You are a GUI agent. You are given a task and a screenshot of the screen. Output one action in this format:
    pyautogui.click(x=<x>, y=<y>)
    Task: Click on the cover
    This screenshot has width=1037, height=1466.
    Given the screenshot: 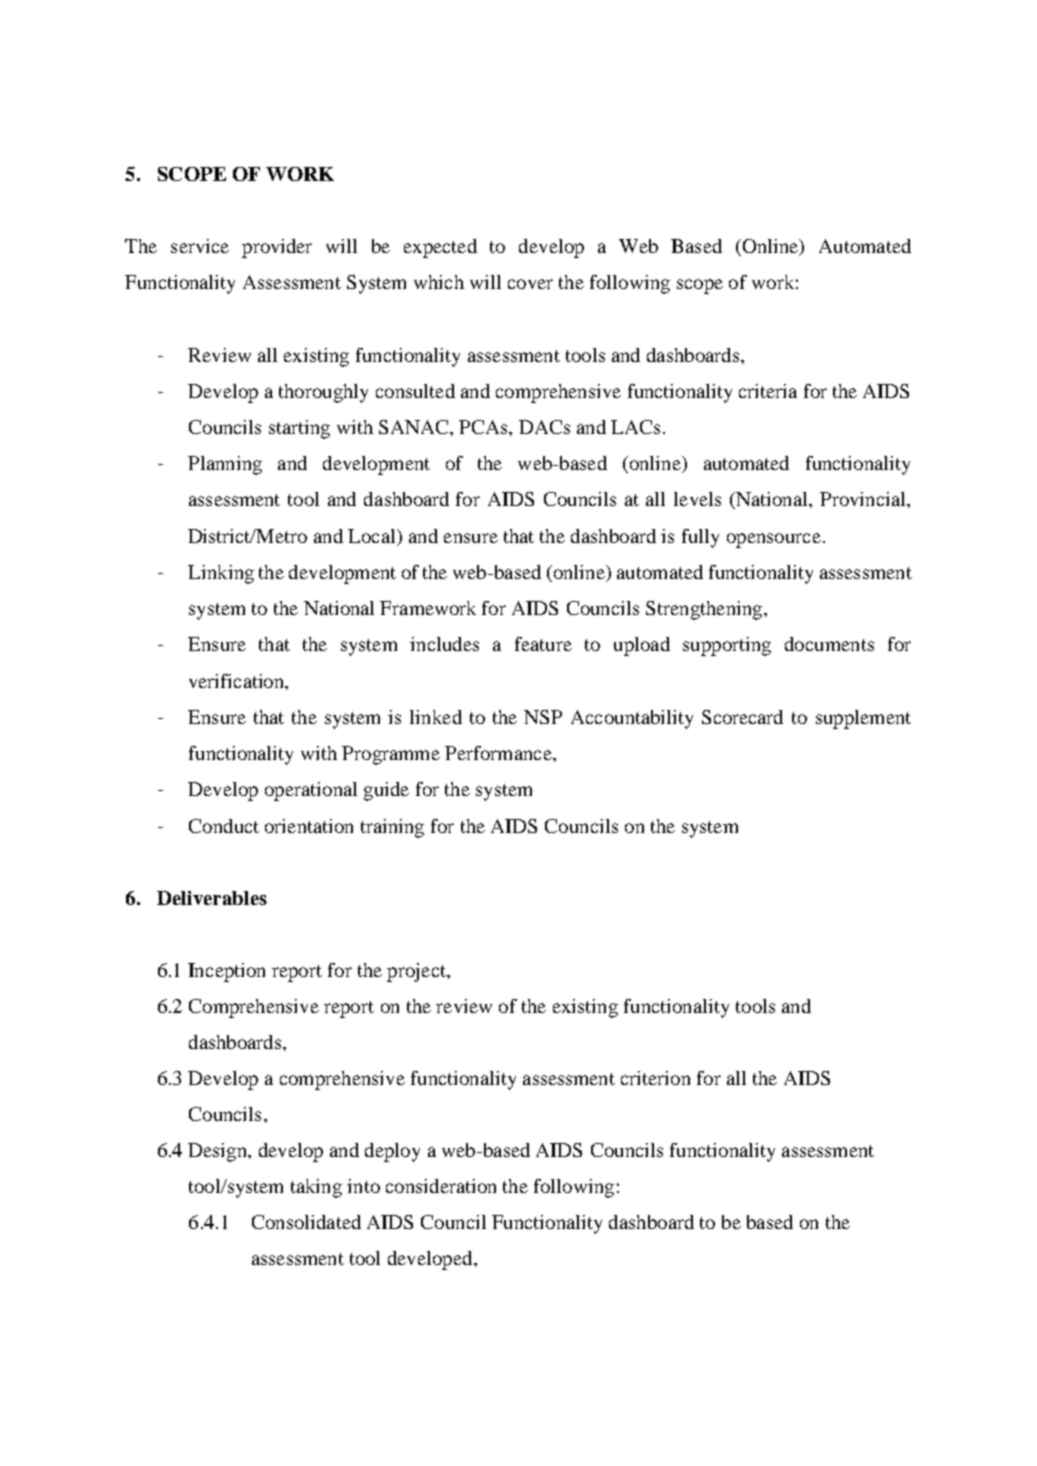 What is the action you would take?
    pyautogui.click(x=530, y=284)
